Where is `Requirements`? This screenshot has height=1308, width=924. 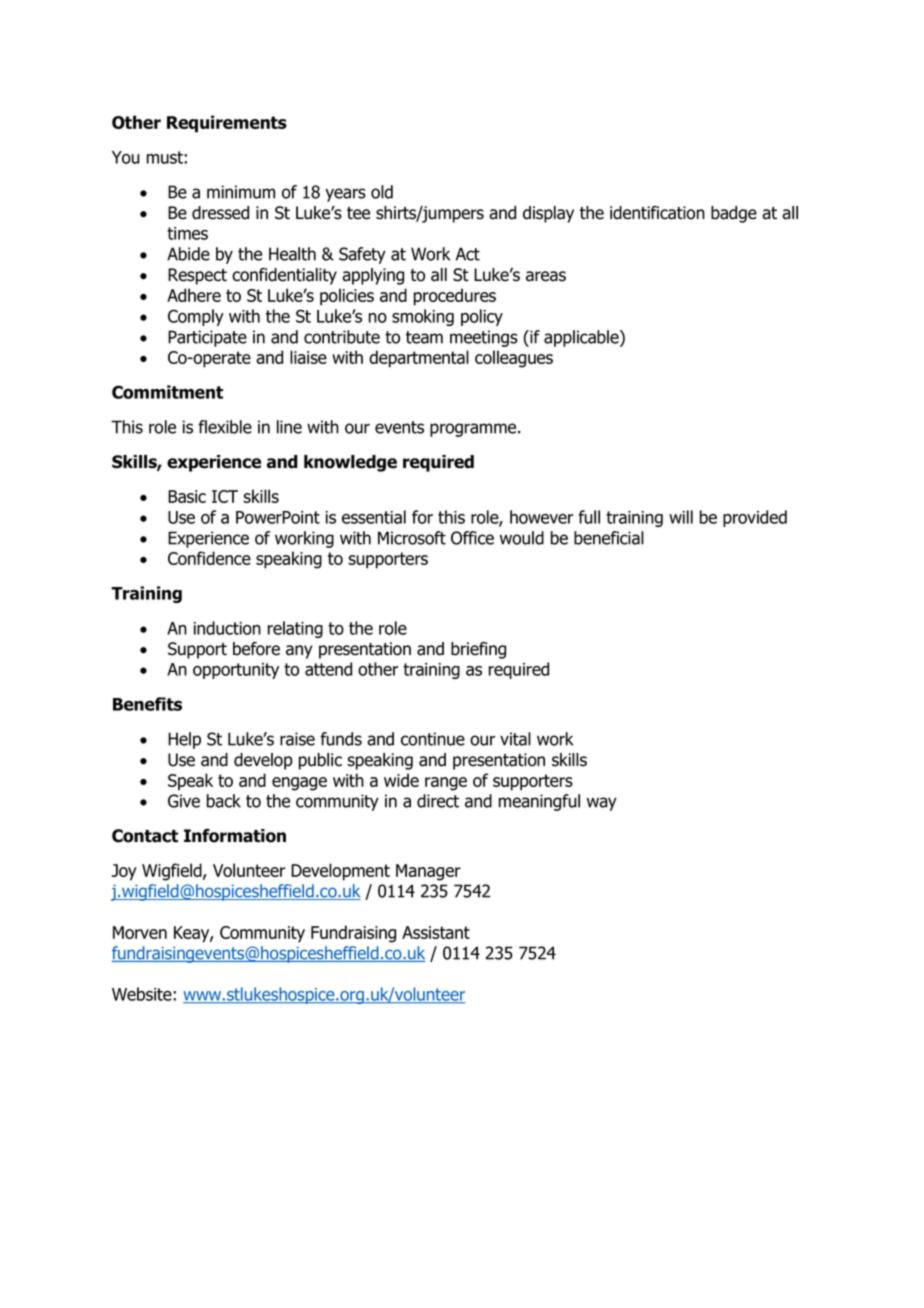
Requirements is located at coordinates (227, 124).
